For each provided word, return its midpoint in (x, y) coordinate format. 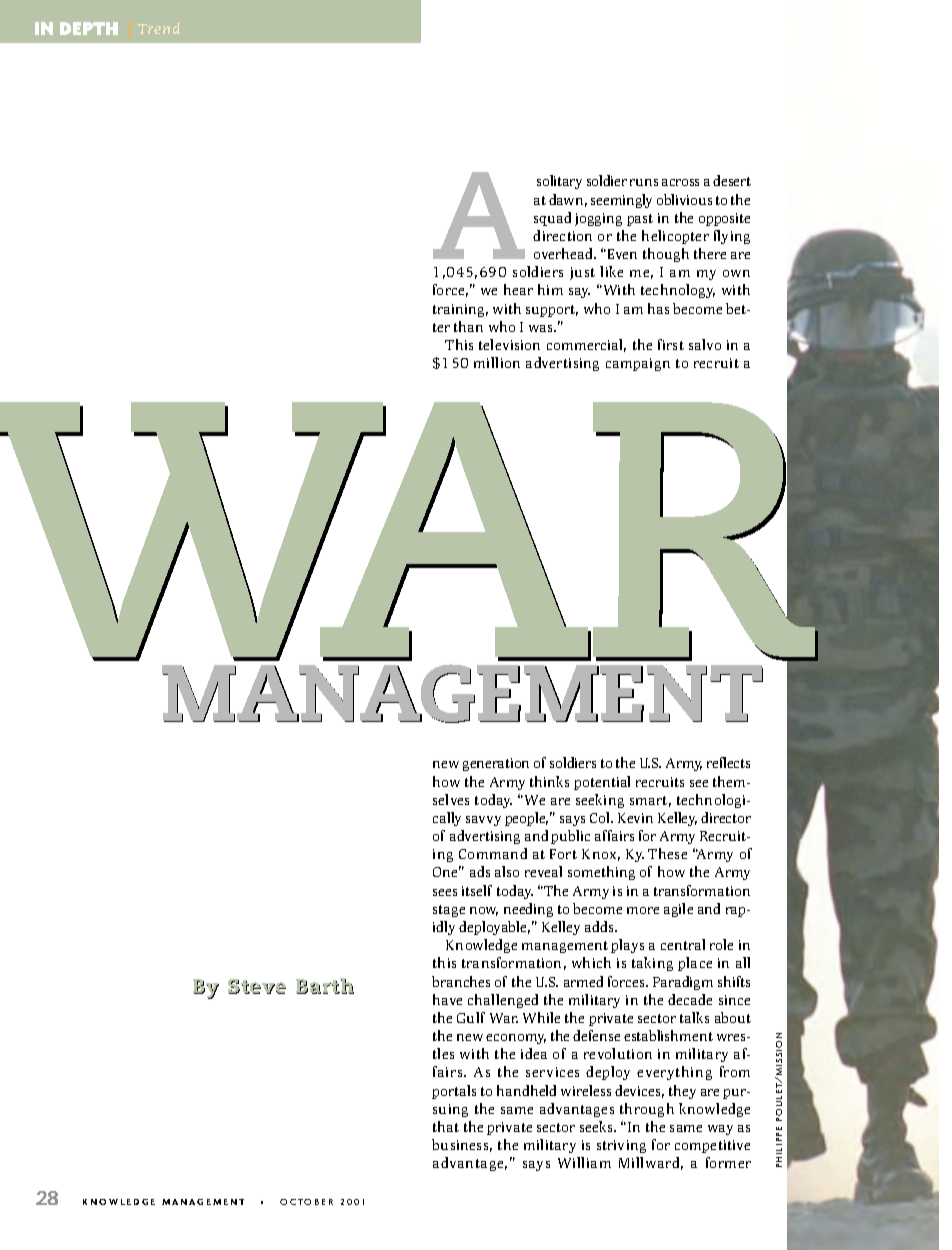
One (447, 871)
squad (552, 219)
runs (644, 182)
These (667, 853)
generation (496, 764)
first (671, 344)
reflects (728, 762)
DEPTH (89, 28)
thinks (549, 781)
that (446, 1126)
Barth (325, 986)
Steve (257, 986)
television (509, 344)
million (497, 362)
